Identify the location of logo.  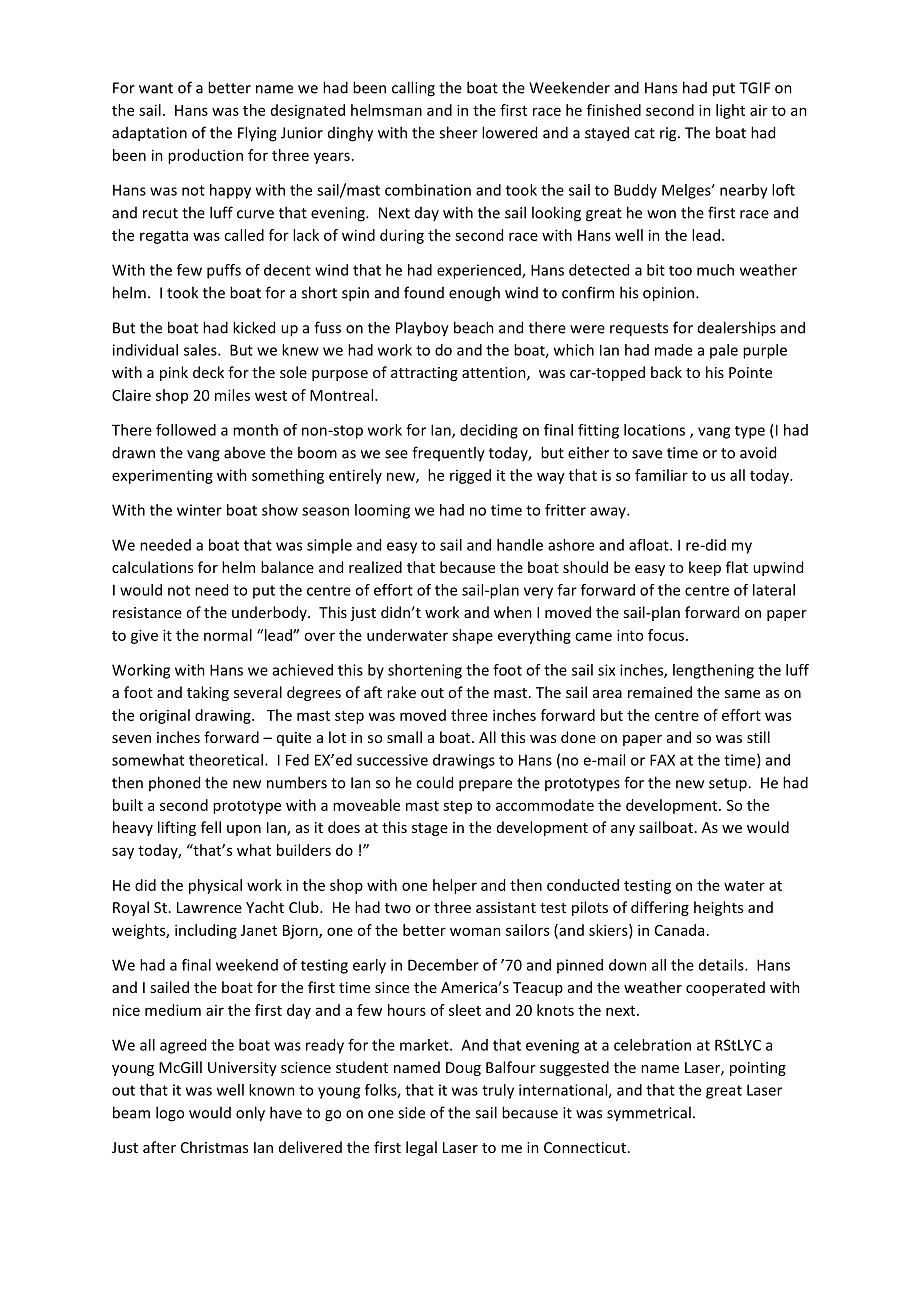
(170, 1114).
